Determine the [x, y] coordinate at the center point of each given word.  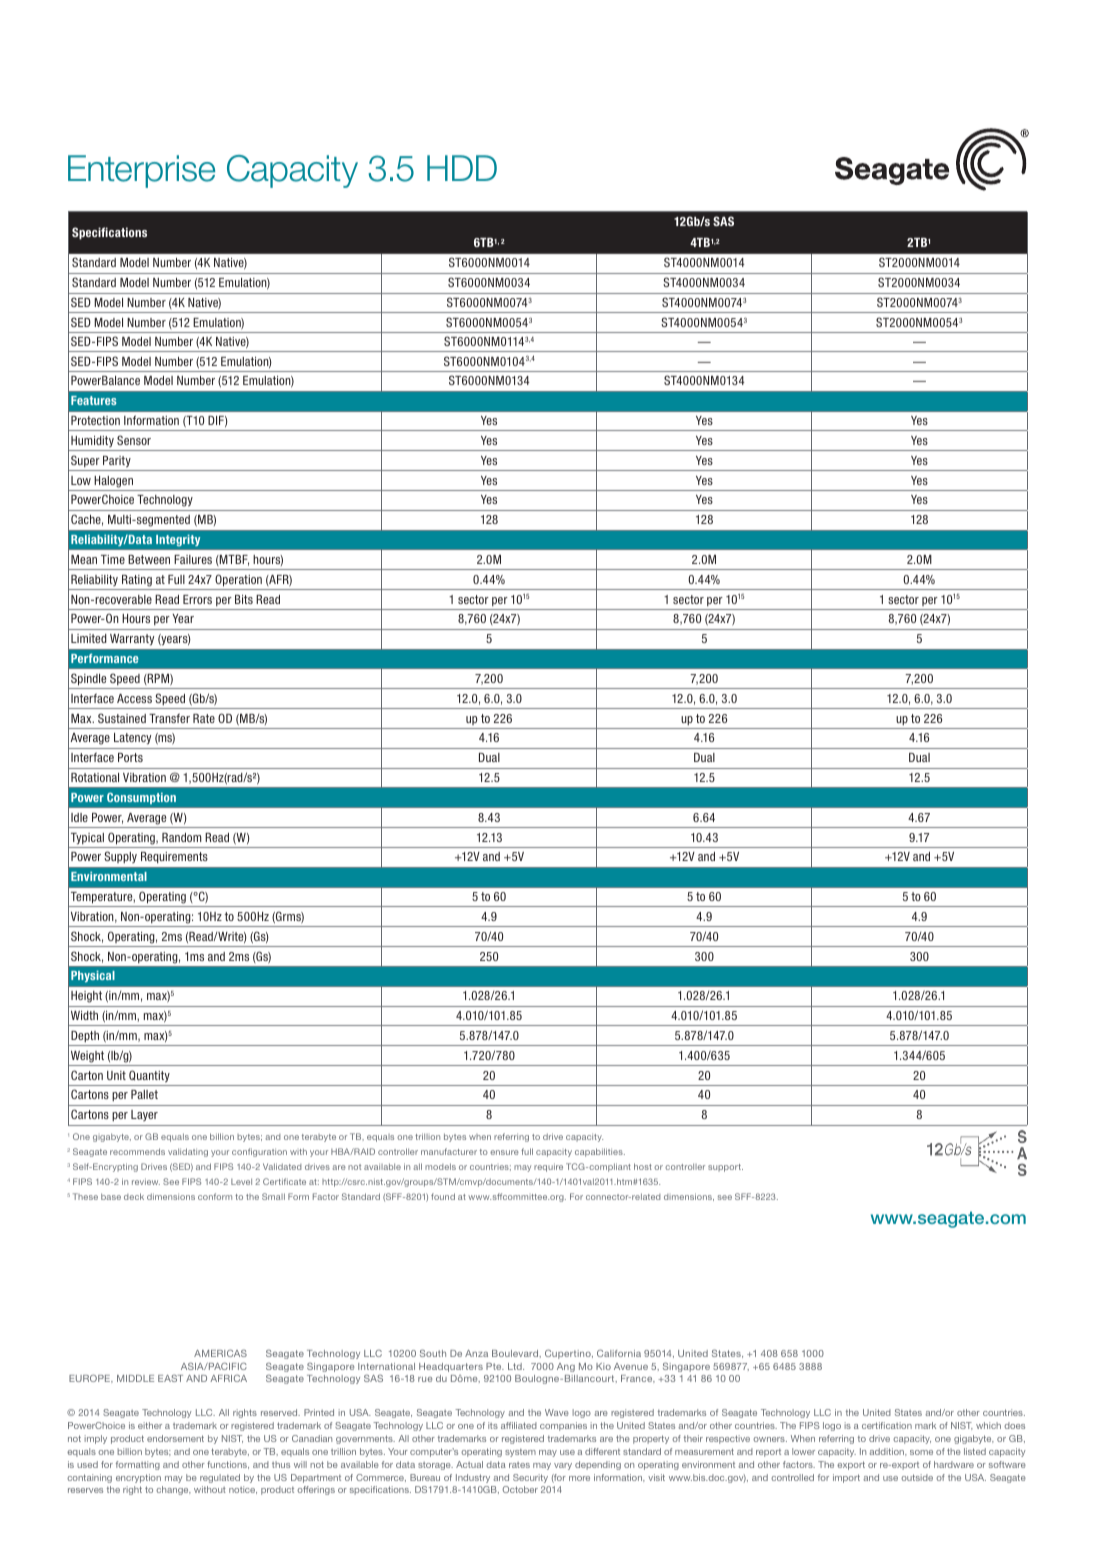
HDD [462, 168]
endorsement [175, 1438]
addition [887, 1451]
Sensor [134, 440]
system [520, 1453]
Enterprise [141, 171]
